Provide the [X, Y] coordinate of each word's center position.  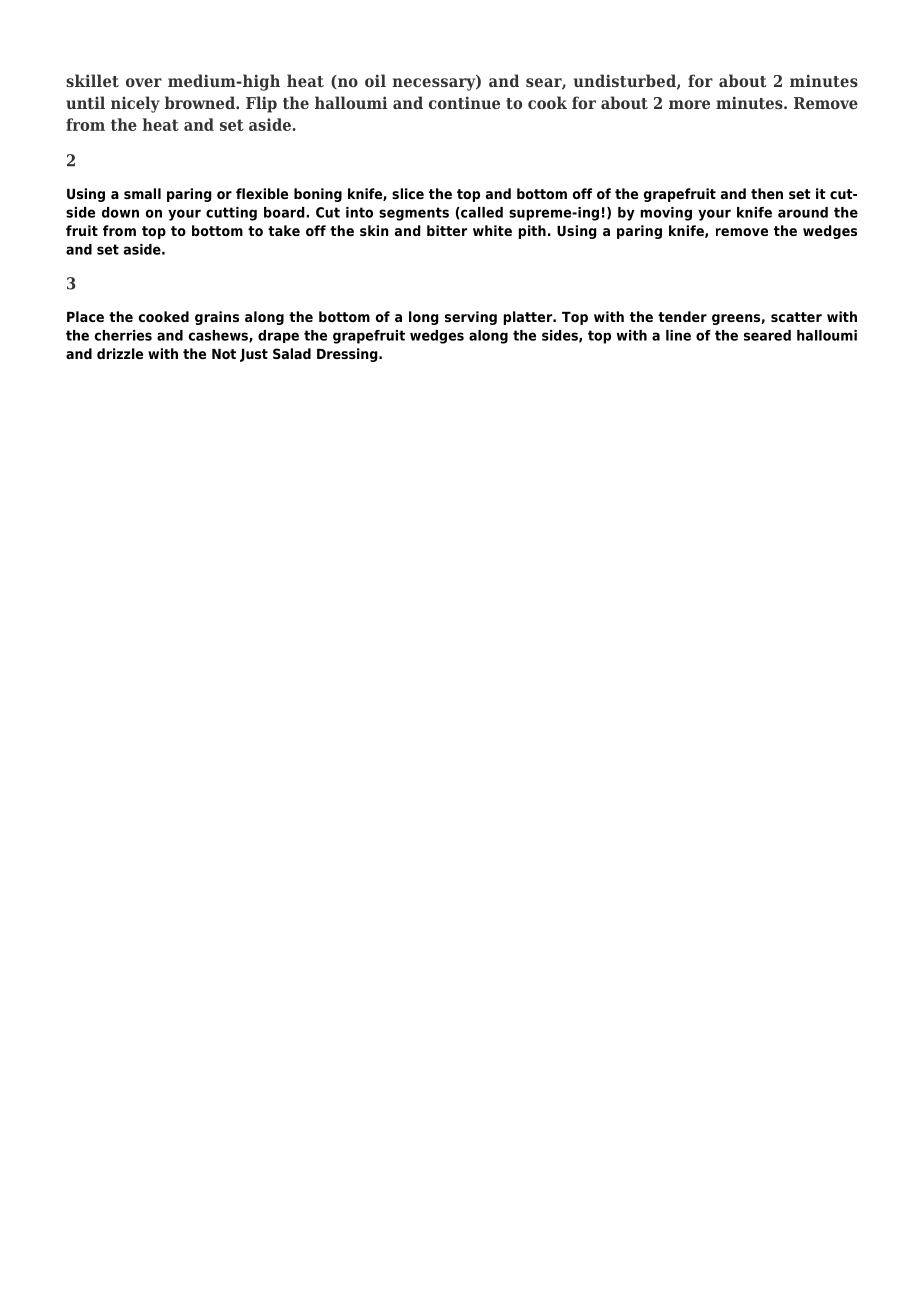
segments [414, 214]
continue [464, 102]
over [144, 82]
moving [666, 214]
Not [224, 354]
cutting [231, 214]
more [689, 104]
